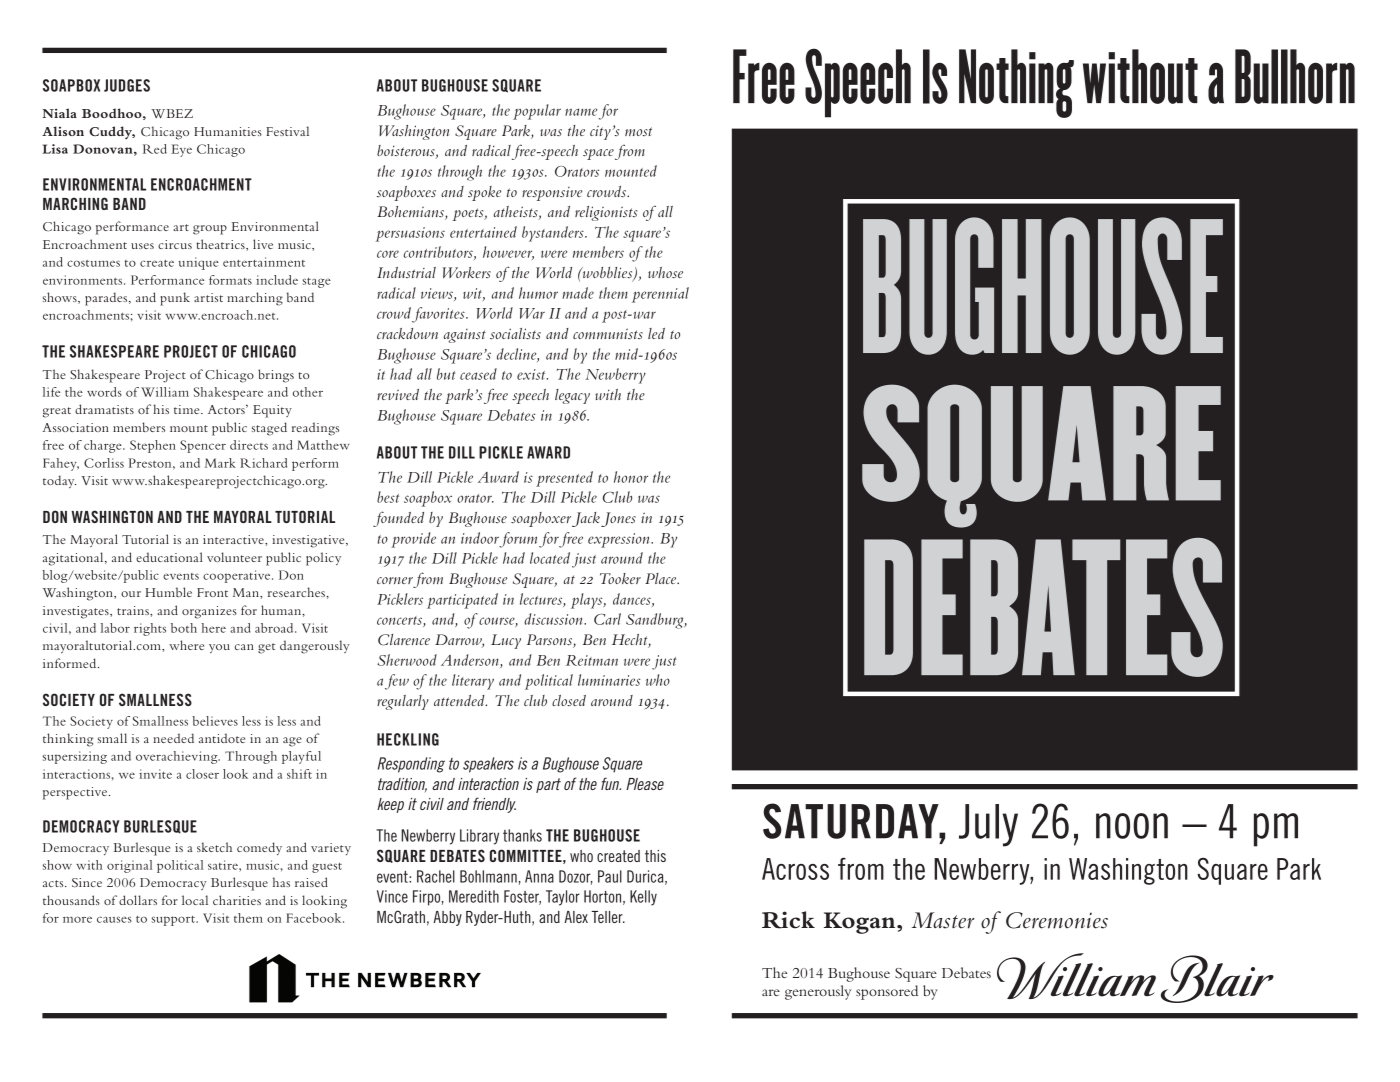 This screenshot has height=1082, width=1400. I want to click on William, so click(165, 392).
